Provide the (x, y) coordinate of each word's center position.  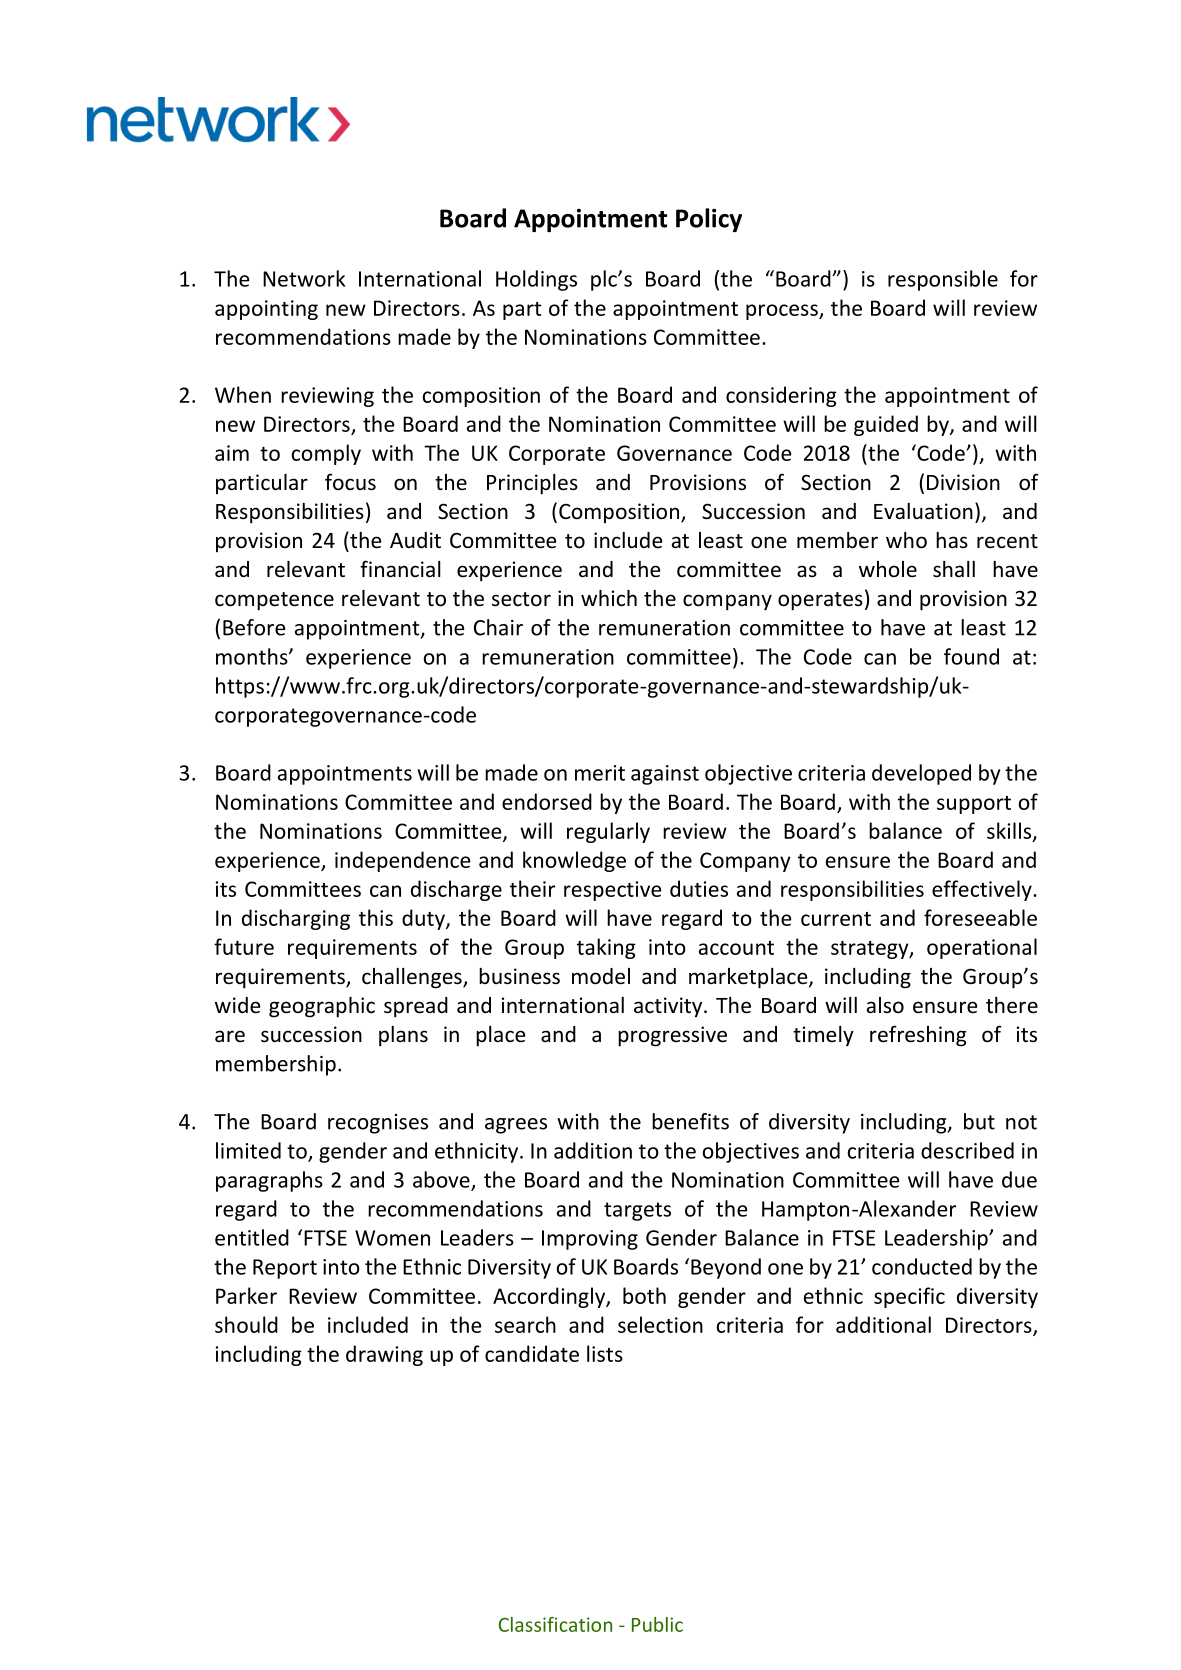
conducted (922, 1266)
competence (274, 601)
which (609, 598)
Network (304, 278)
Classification (555, 1624)
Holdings (536, 280)
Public (657, 1624)
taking (606, 948)
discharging (296, 919)
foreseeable (980, 917)
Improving (590, 1240)
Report (285, 1269)
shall (954, 569)
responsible (943, 280)
